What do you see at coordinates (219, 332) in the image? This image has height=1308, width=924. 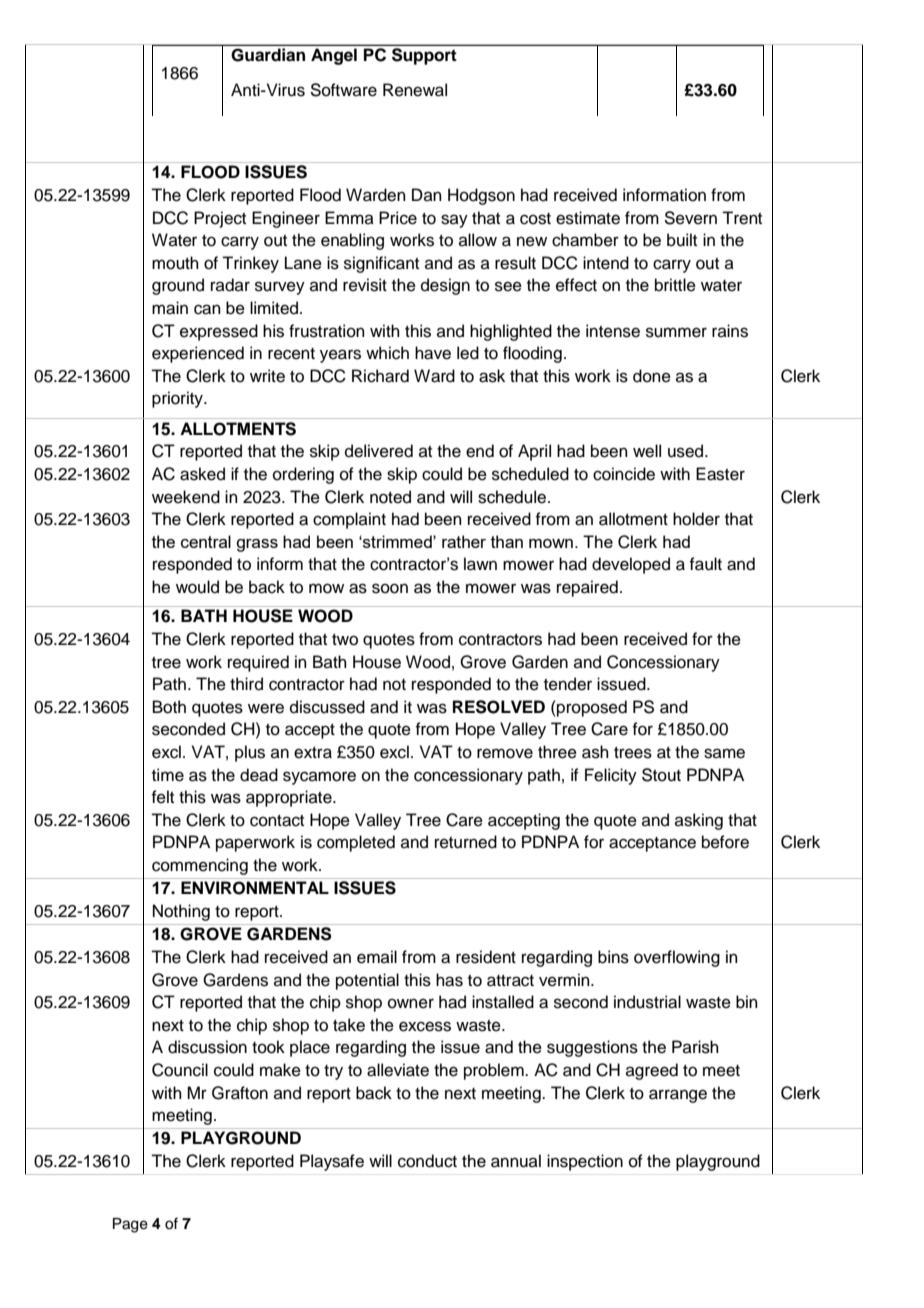 I see `expressed` at bounding box center [219, 332].
